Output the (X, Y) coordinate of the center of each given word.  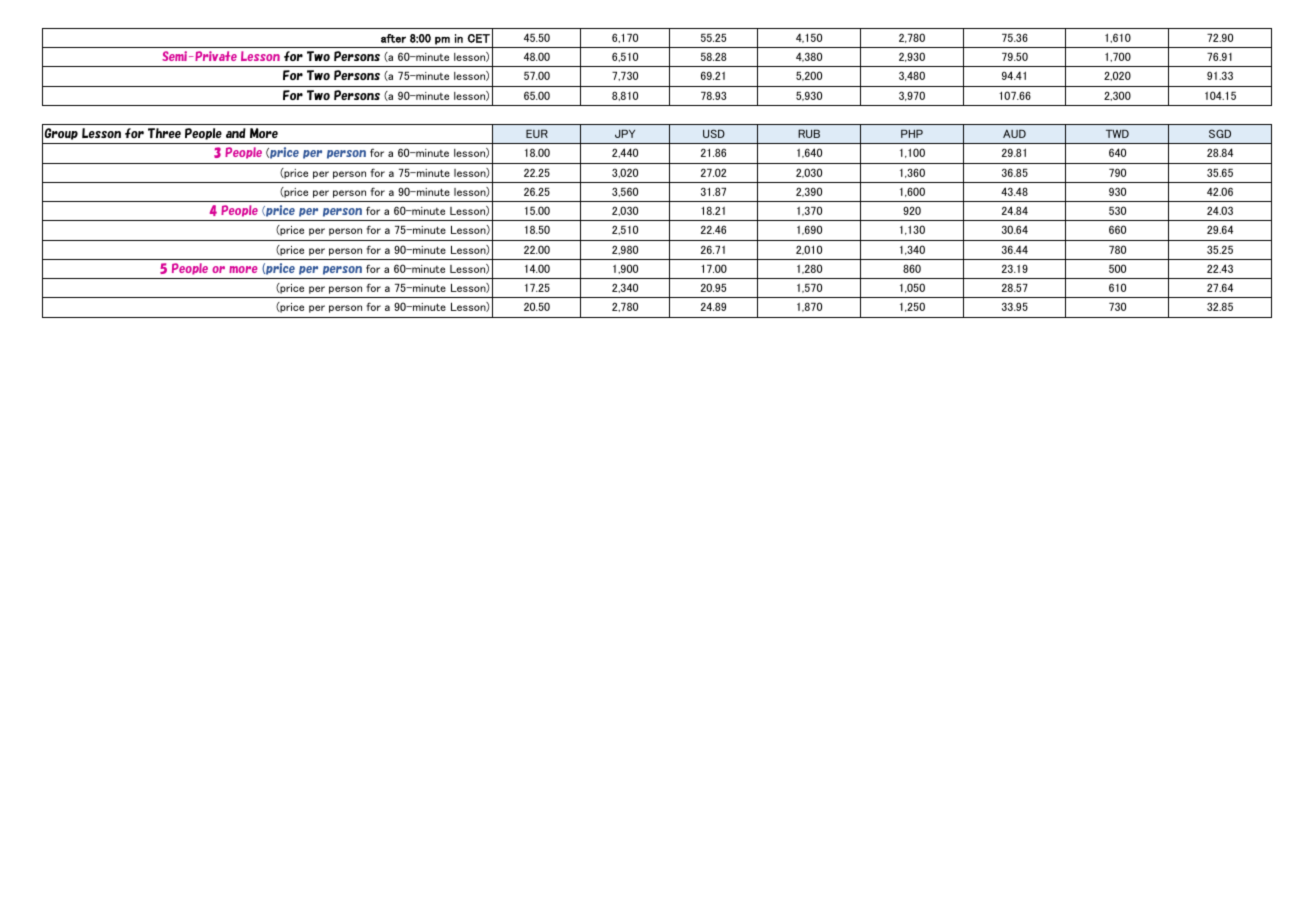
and (236, 133)
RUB (809, 133)
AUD (1014, 133)
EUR (537, 133)
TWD (1117, 134)
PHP (912, 134)
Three (164, 133)
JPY (625, 134)
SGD (1220, 133)
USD (714, 133)
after (393, 38)
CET (478, 38)
